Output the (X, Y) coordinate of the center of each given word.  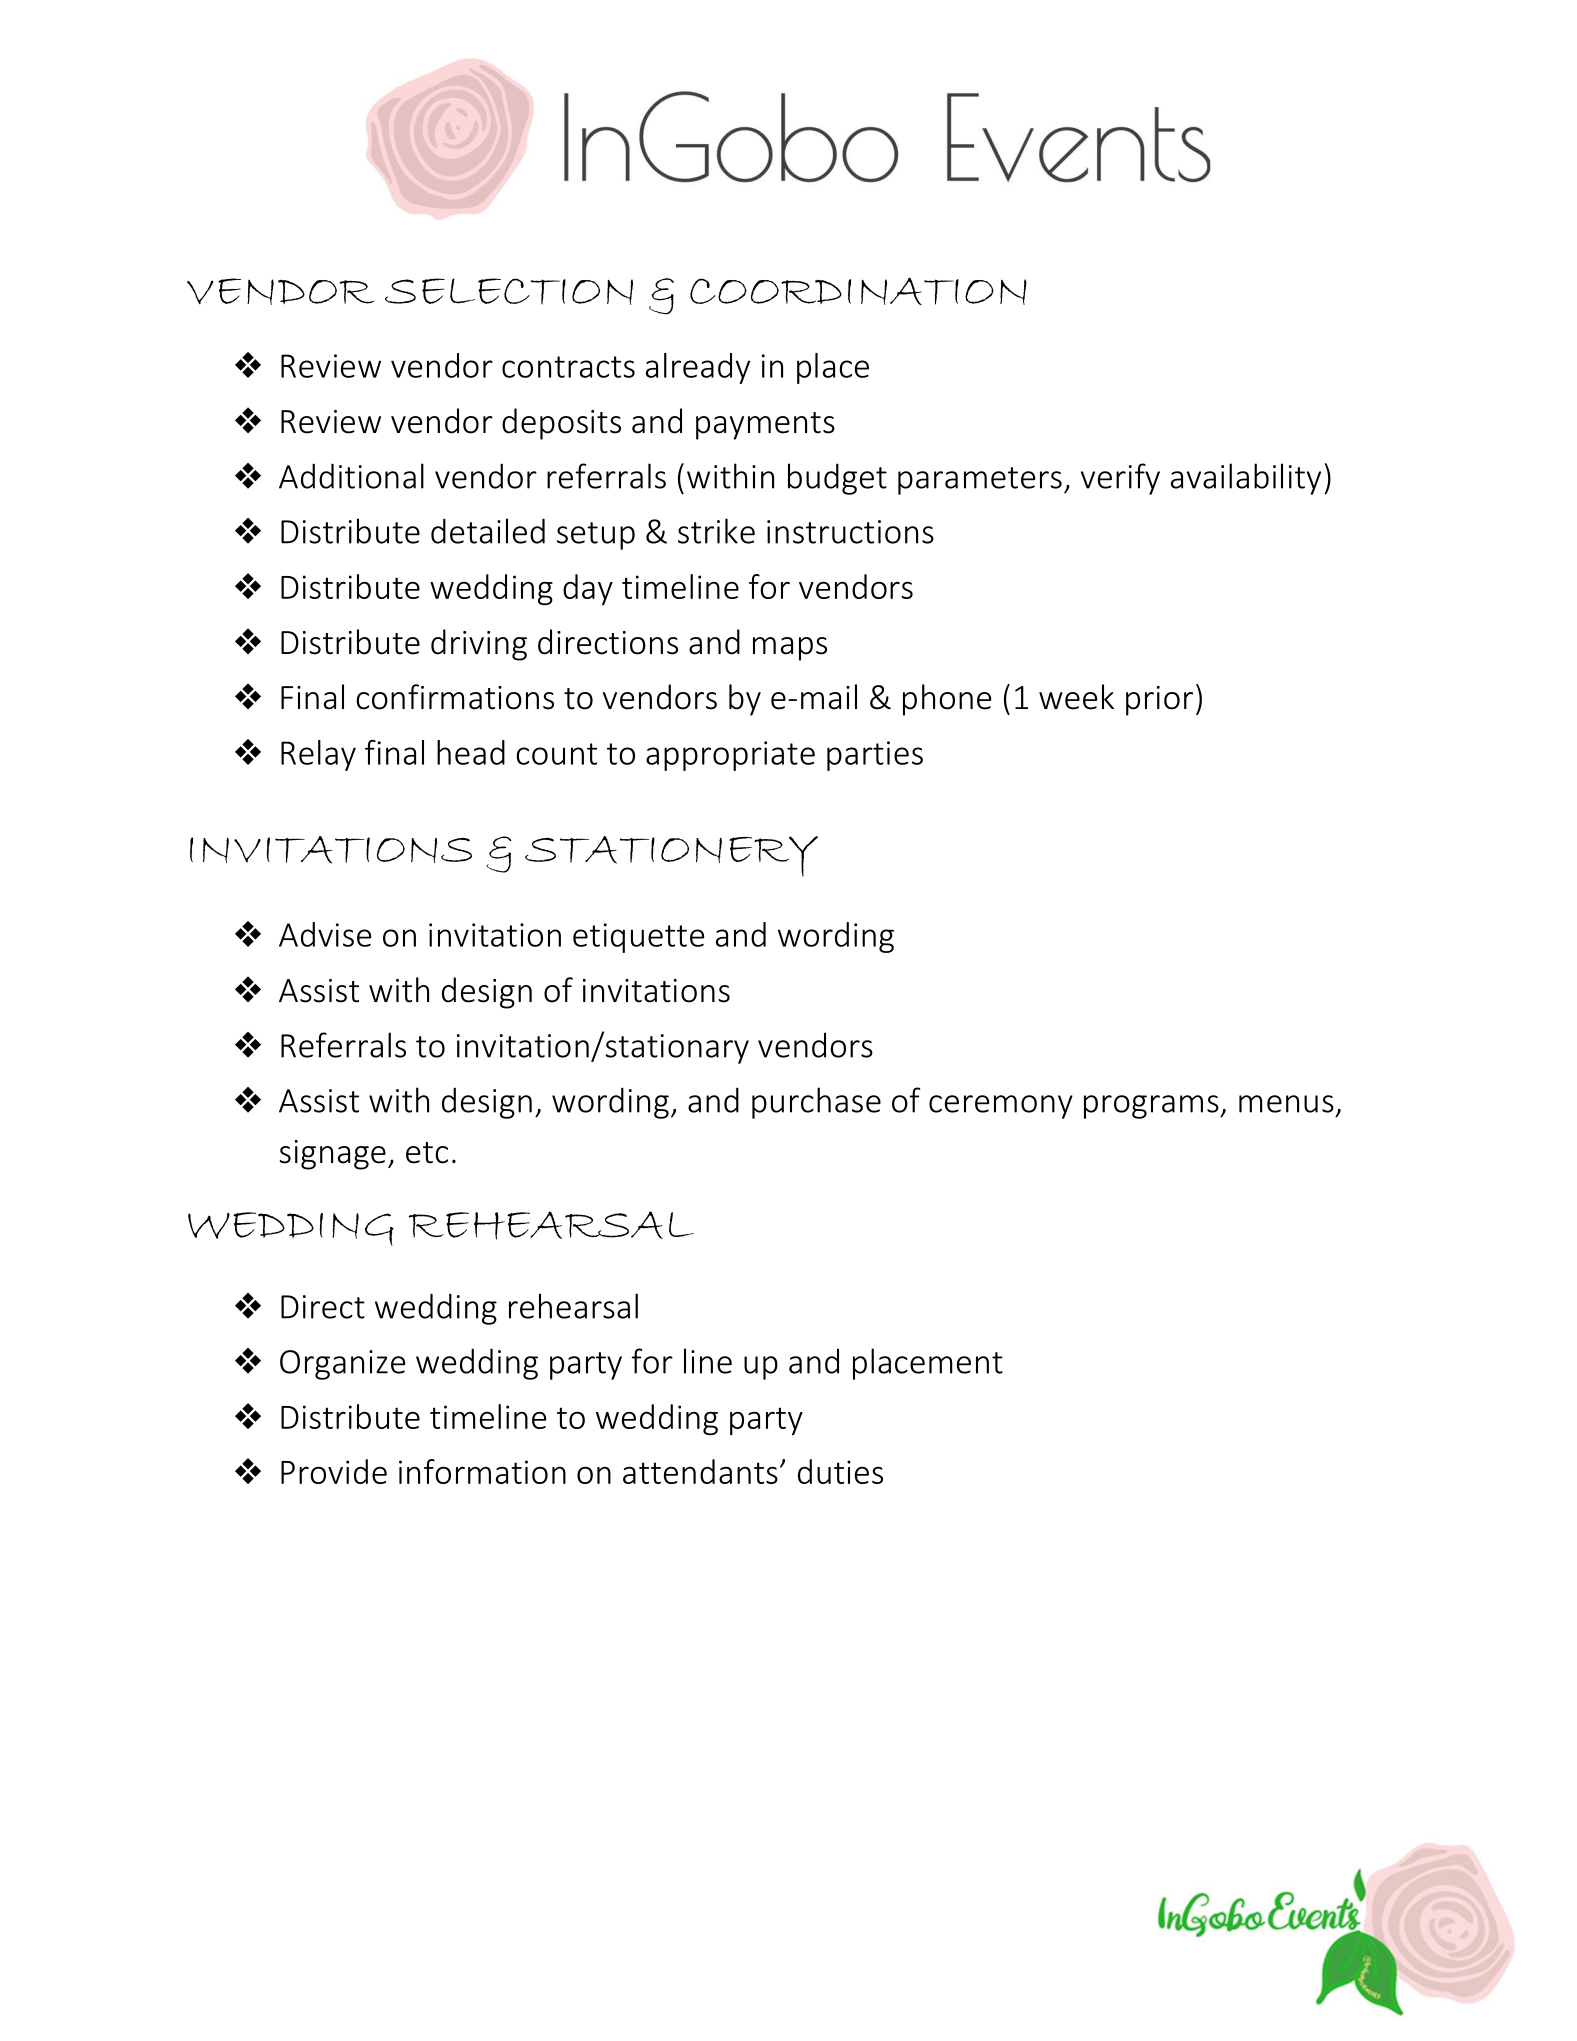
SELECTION (509, 291)
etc (427, 1153)
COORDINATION (858, 291)
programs (1152, 1107)
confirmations (455, 697)
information (482, 1471)
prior (1159, 701)
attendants (700, 1471)
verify (1120, 479)
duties (840, 1471)
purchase (816, 1103)
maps (790, 649)
